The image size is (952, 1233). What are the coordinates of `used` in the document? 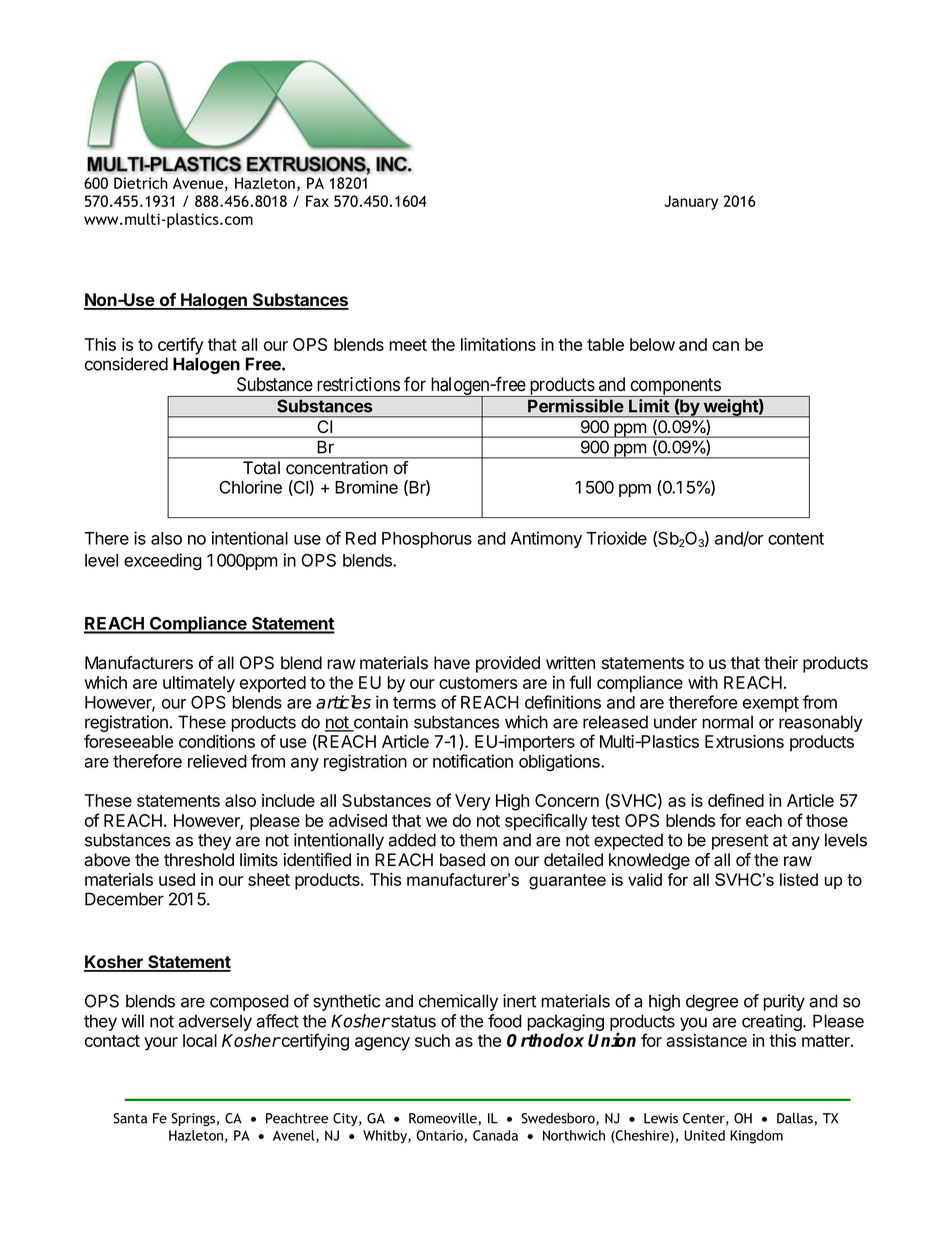 It's located at (177, 879).
